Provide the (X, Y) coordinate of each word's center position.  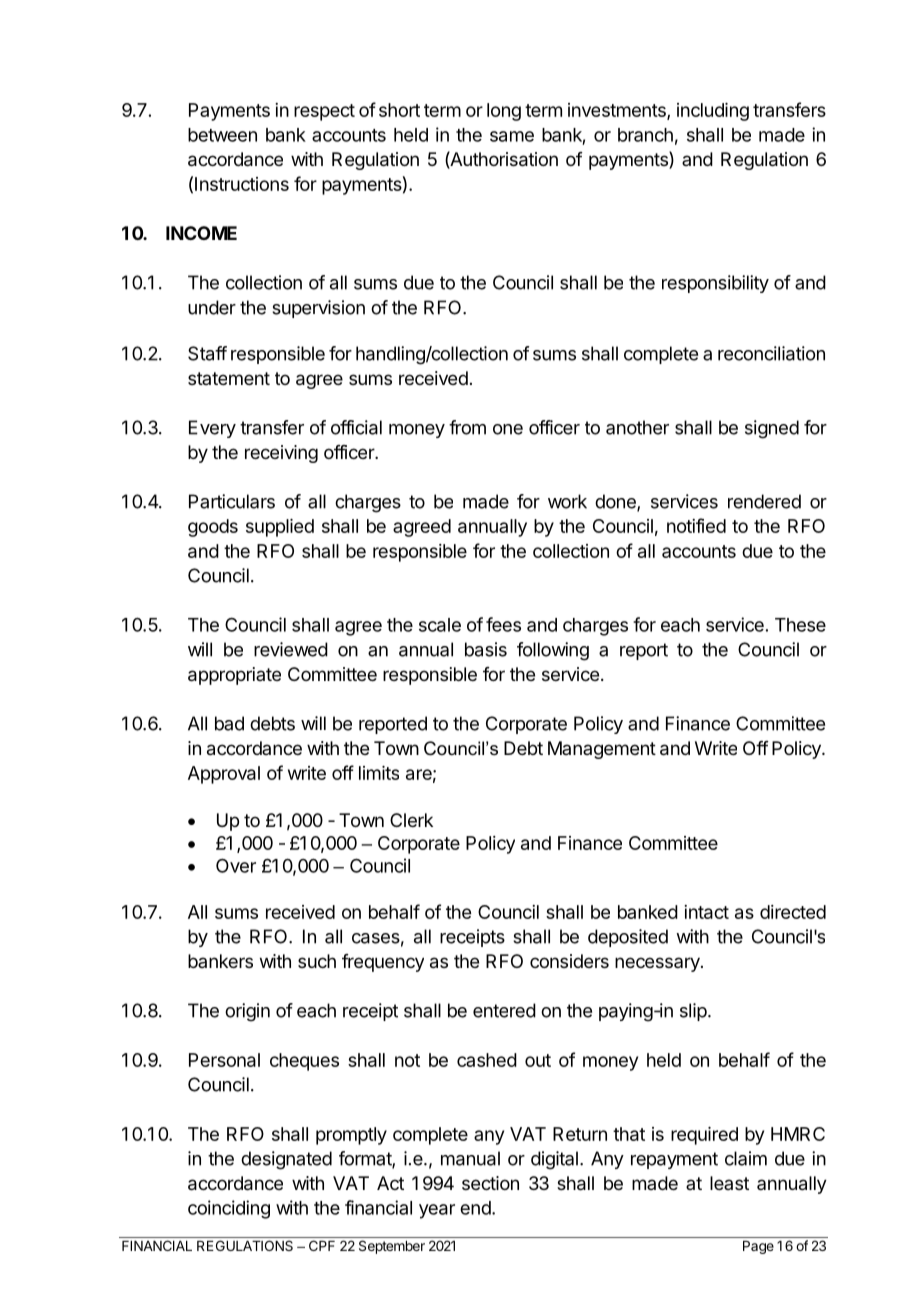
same (512, 136)
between (222, 135)
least (729, 1183)
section (490, 1183)
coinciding (229, 1209)
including (713, 112)
